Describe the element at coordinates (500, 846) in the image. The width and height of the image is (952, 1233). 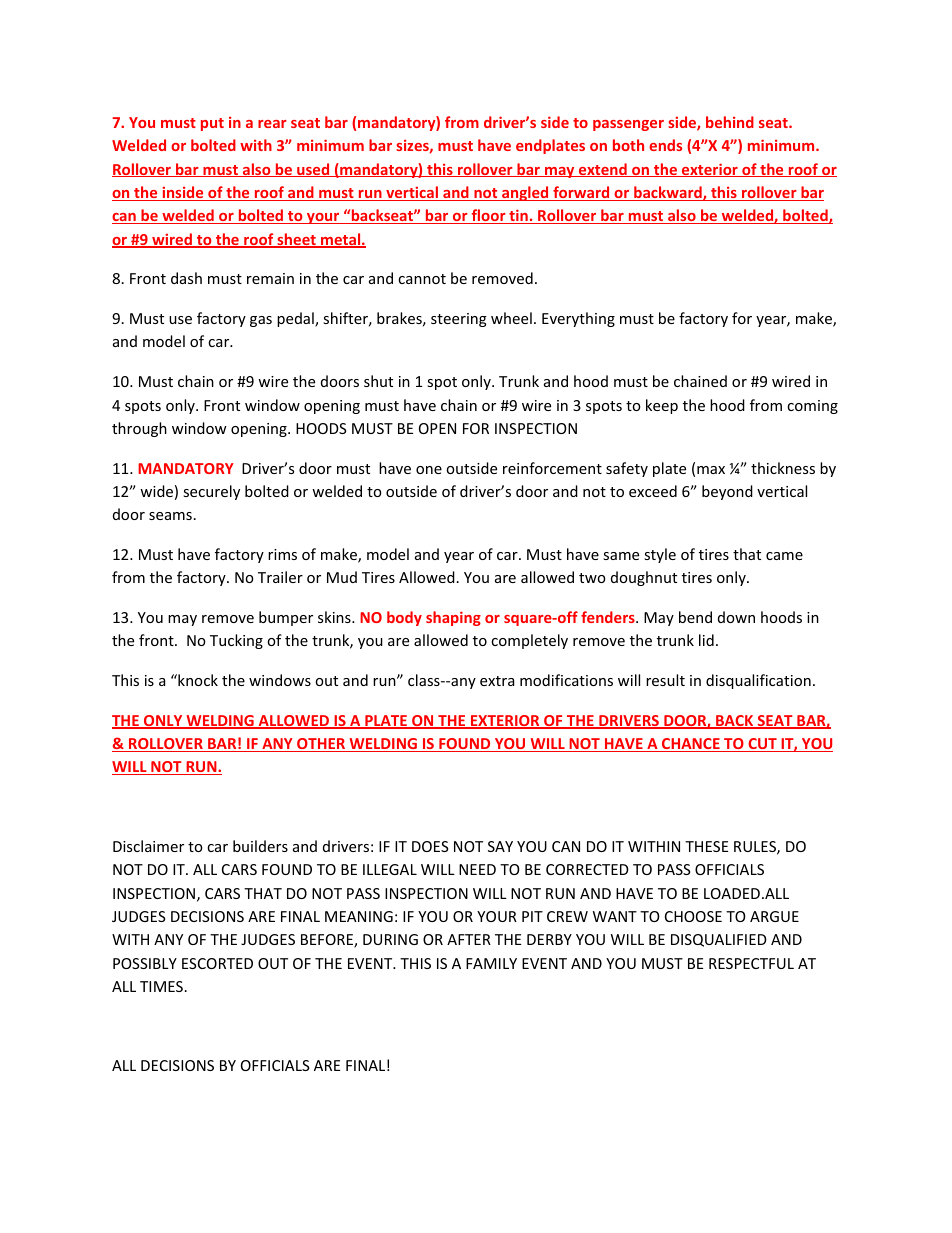
I see `SAY` at that location.
